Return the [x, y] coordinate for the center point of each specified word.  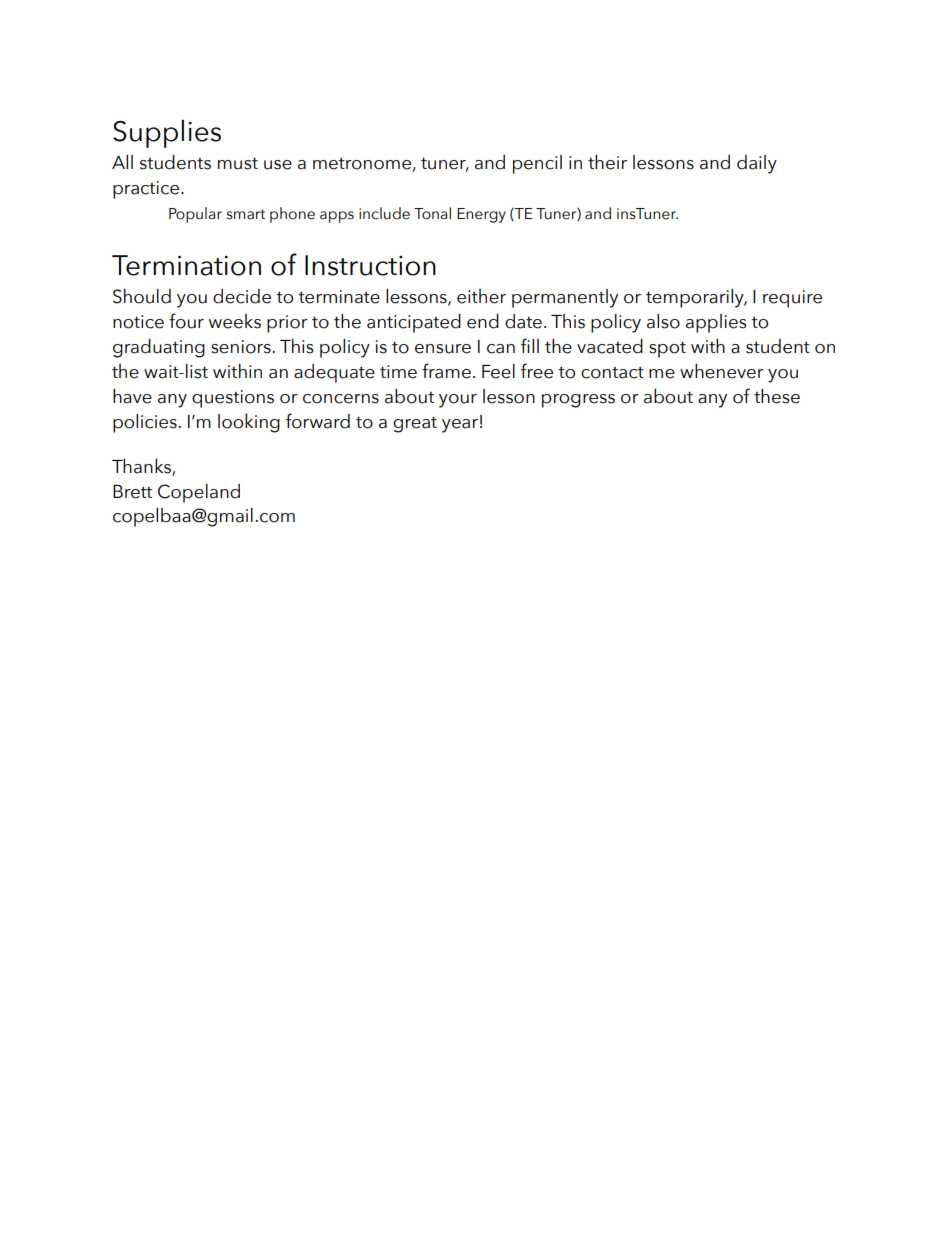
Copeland [199, 493]
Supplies [167, 133]
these [777, 396]
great [415, 424]
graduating [159, 348]
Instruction [370, 265]
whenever [722, 371]
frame [446, 371]
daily [757, 164]
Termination [186, 265]
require [792, 299]
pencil [537, 164]
